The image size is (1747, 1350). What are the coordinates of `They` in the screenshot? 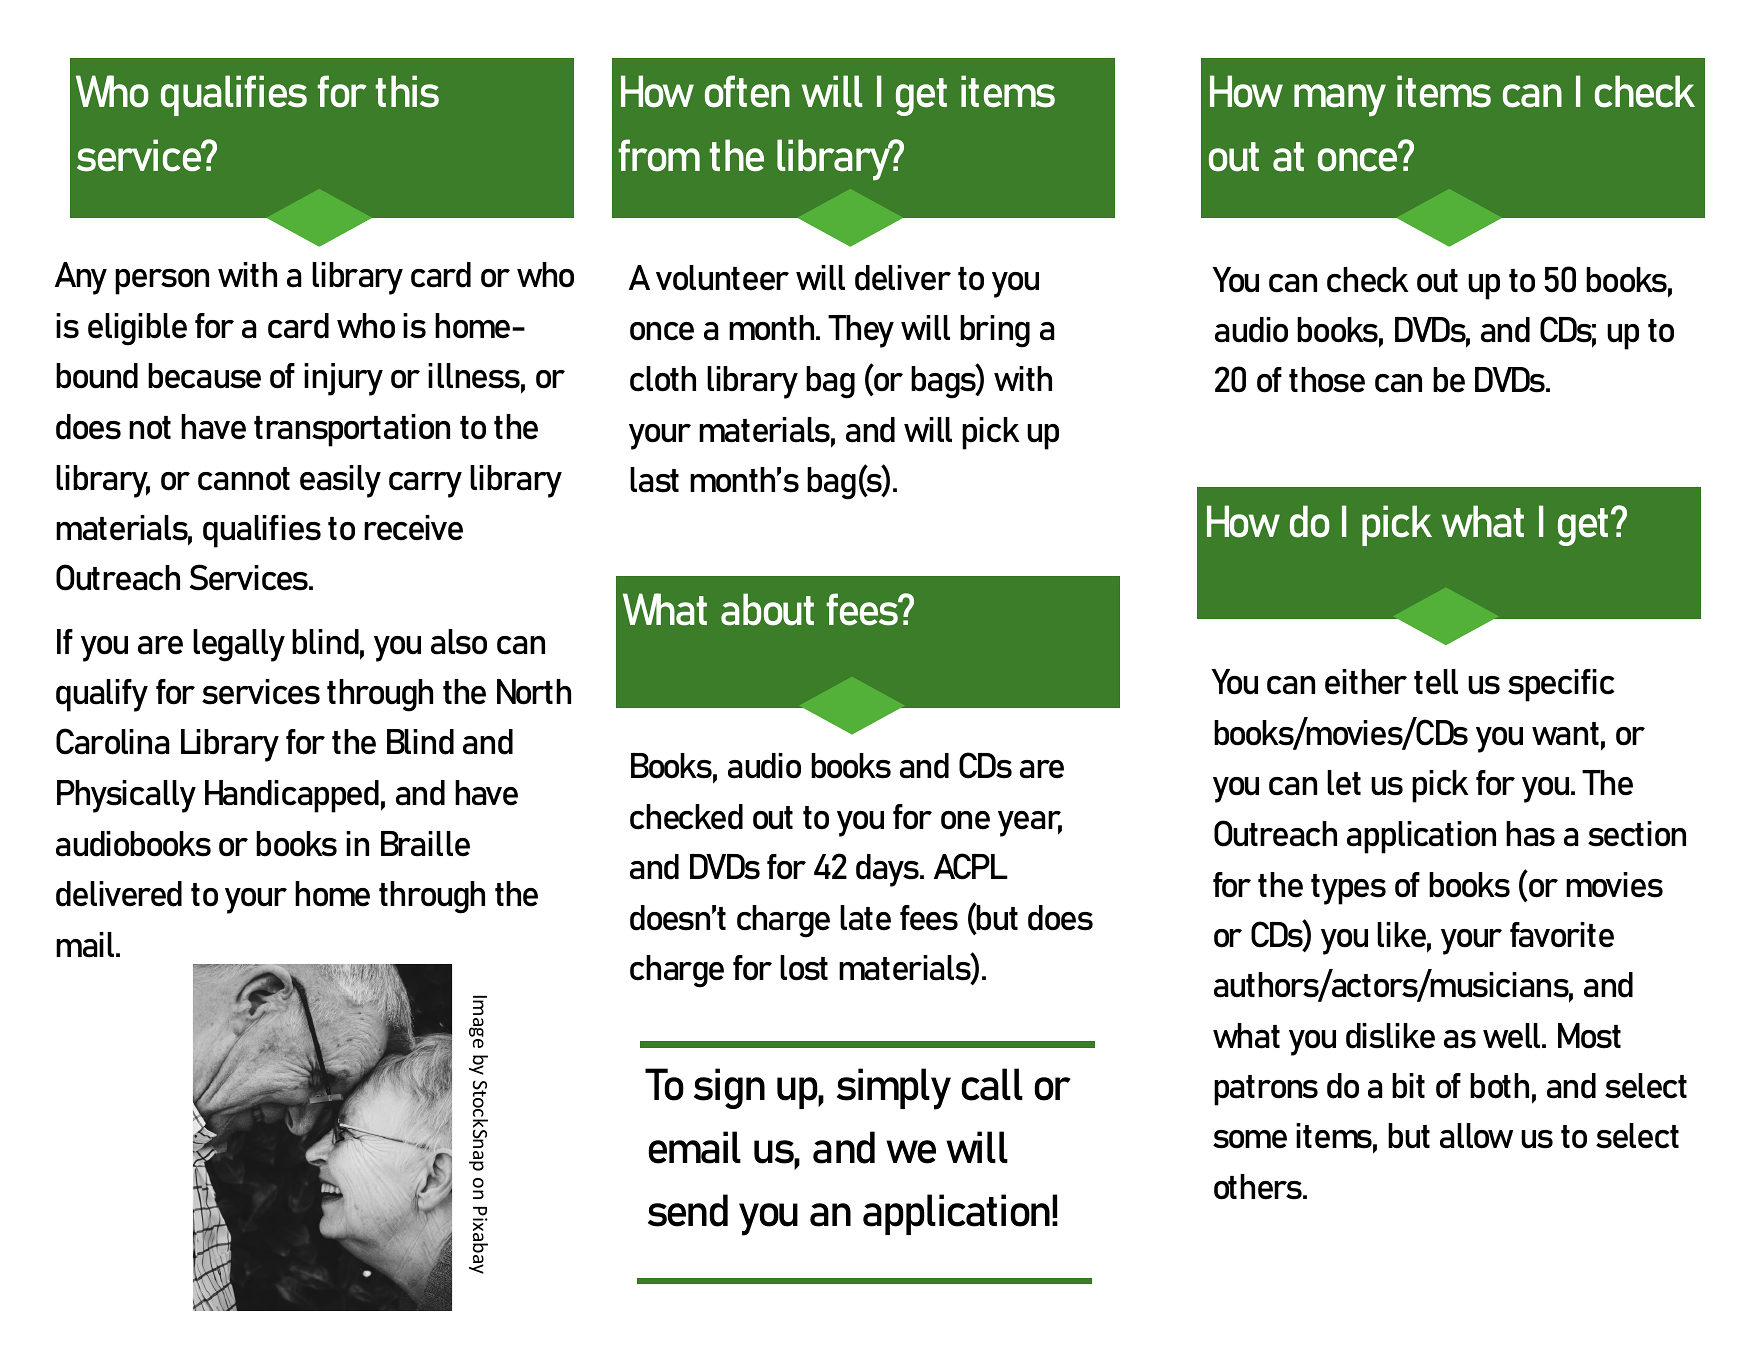 It's located at (861, 331).
